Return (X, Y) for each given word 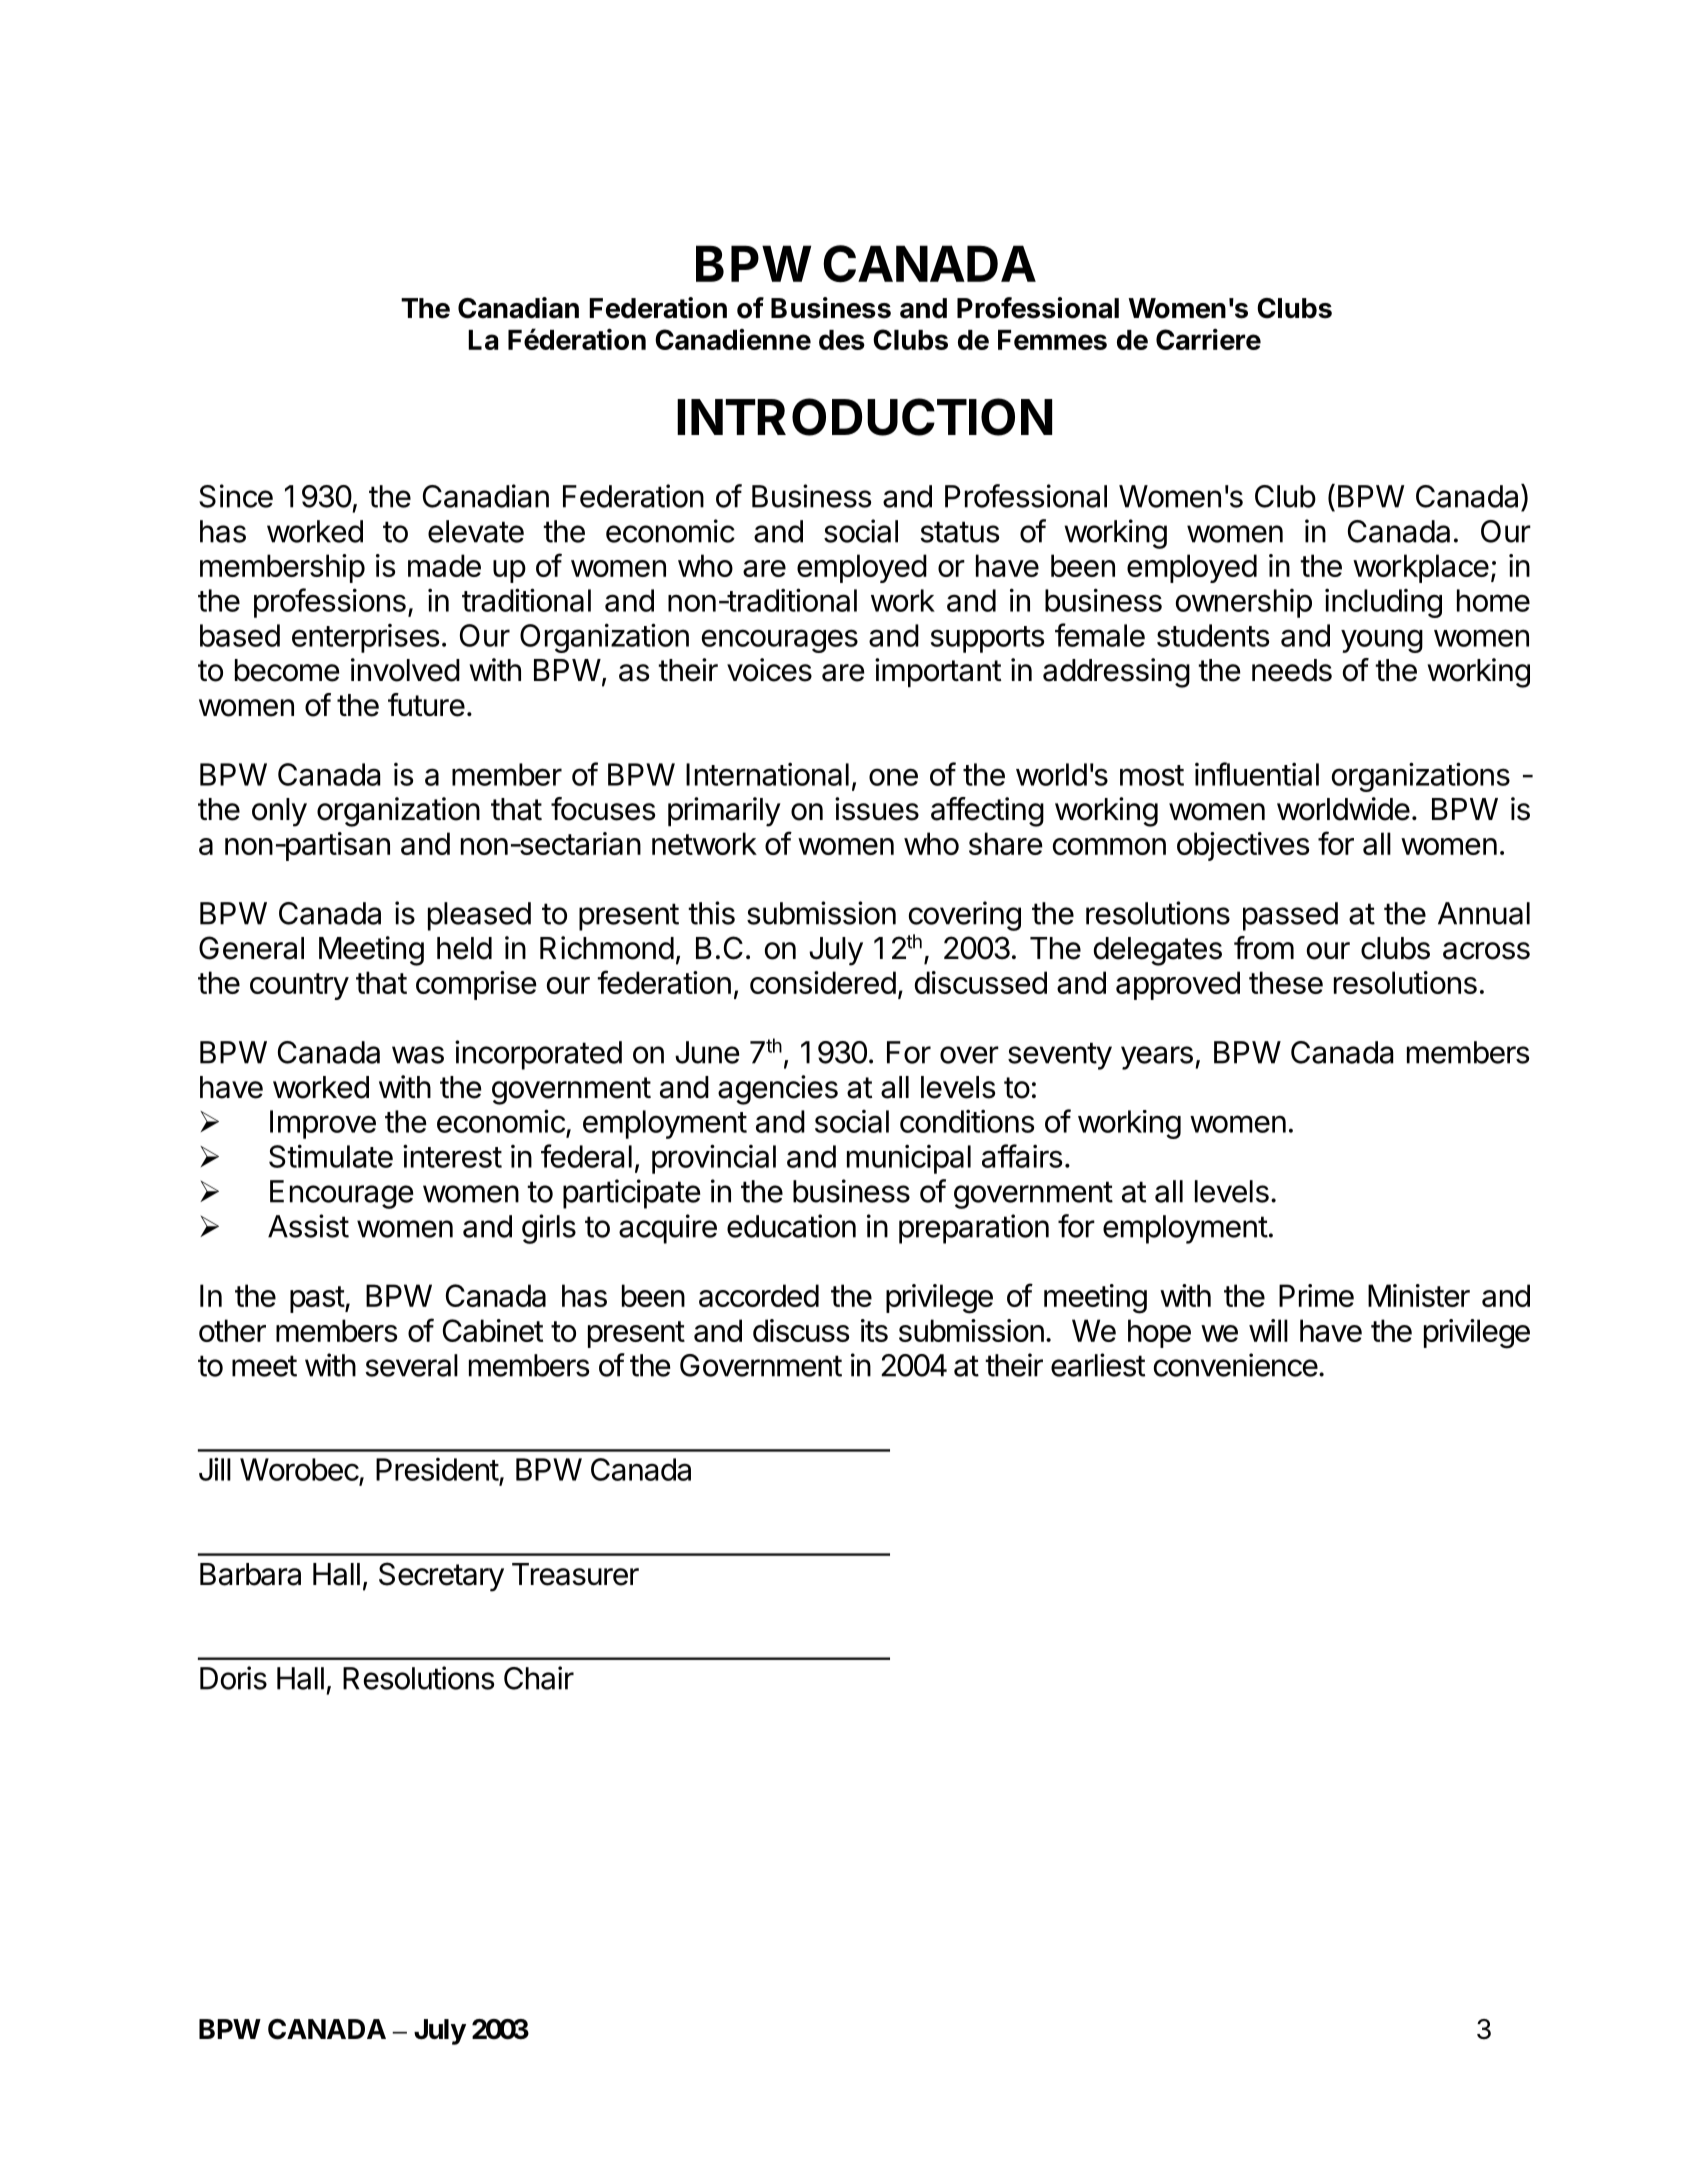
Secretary (441, 1577)
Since (236, 496)
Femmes (1052, 340)
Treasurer (575, 1574)
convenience (1236, 1365)
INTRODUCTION (864, 417)
